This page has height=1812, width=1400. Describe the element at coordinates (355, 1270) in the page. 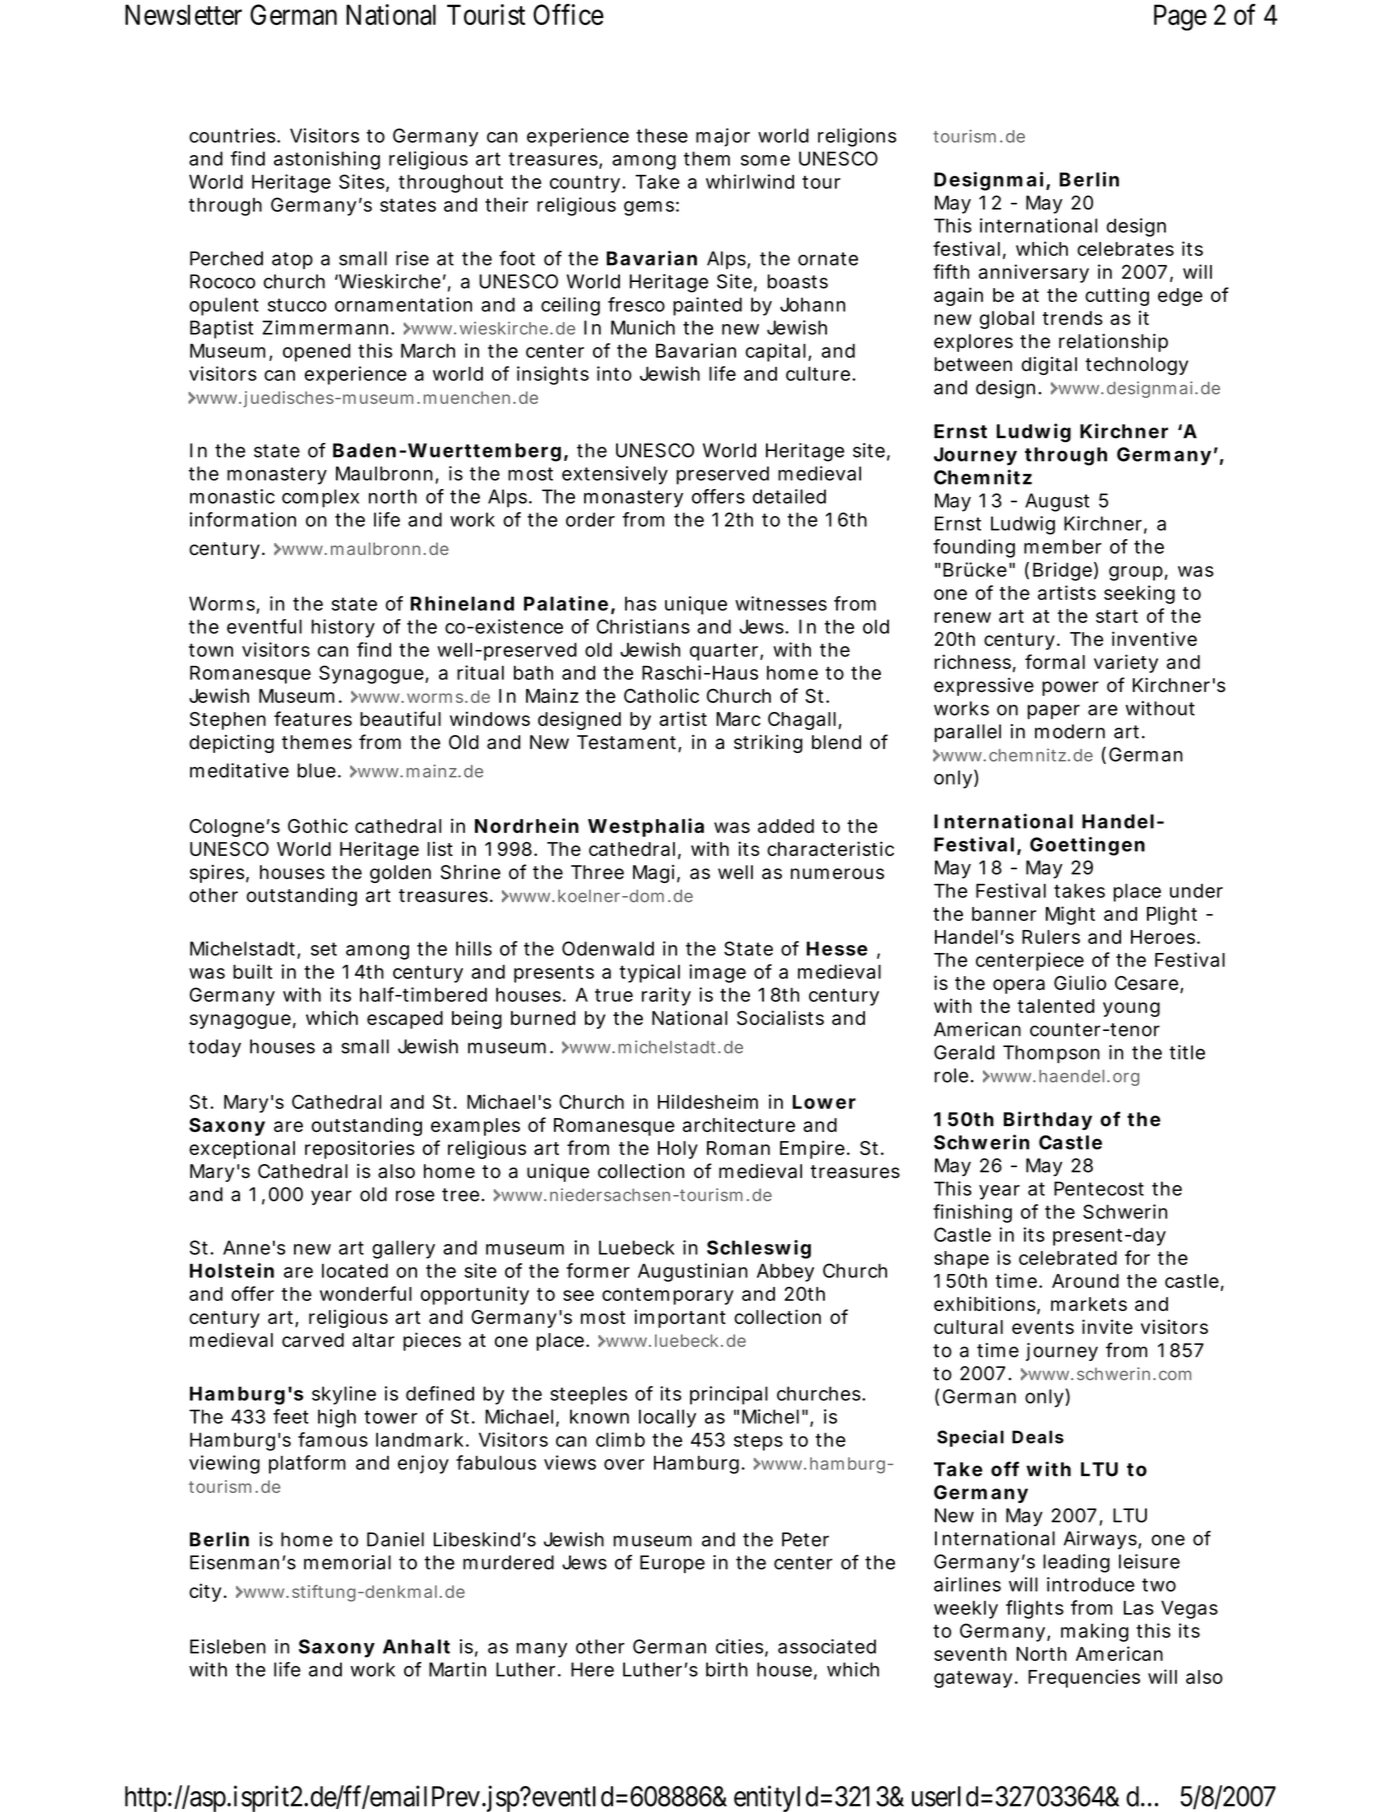

I see `located` at that location.
